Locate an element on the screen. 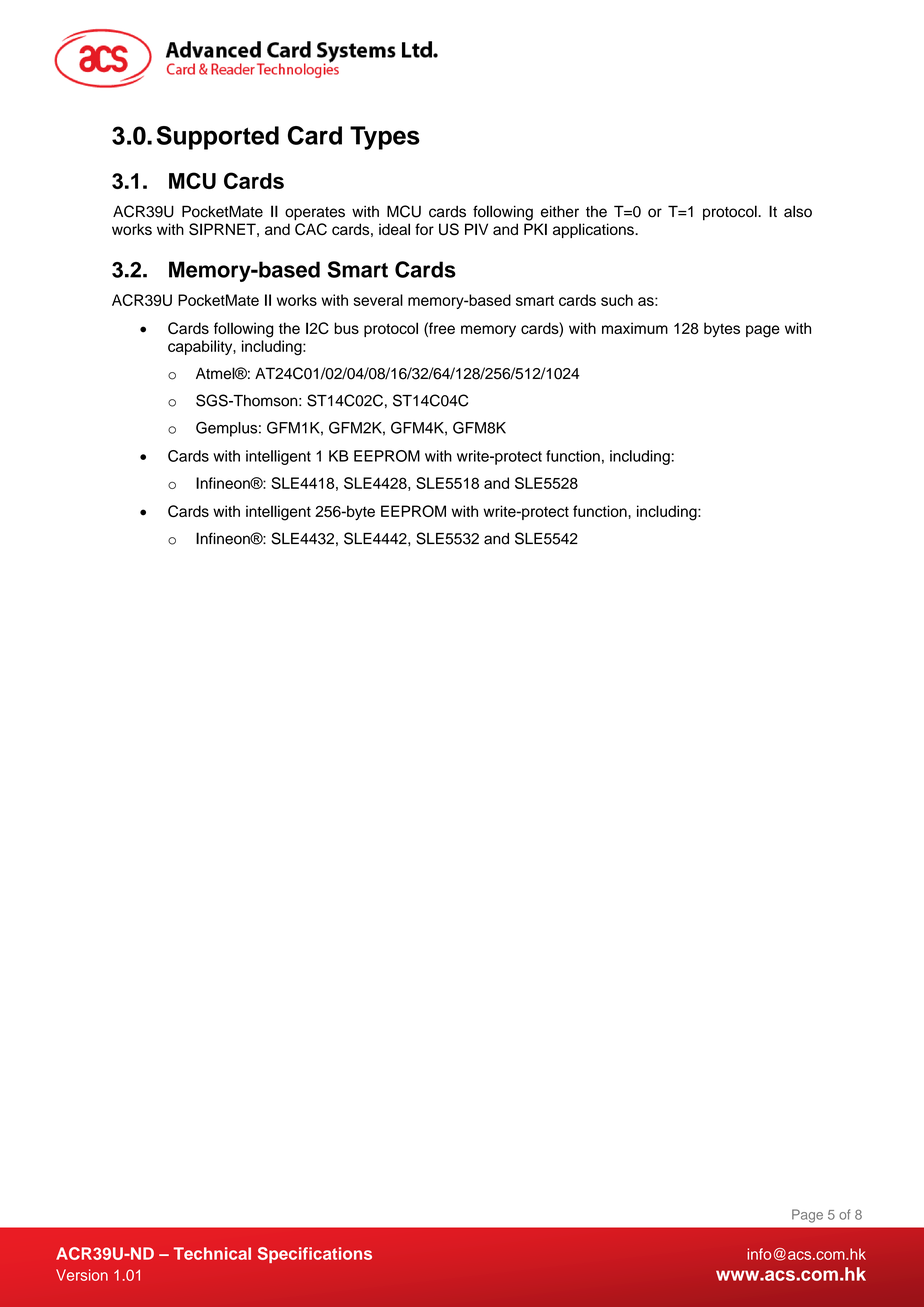 The image size is (924, 1307). applications is located at coordinates (594, 230).
